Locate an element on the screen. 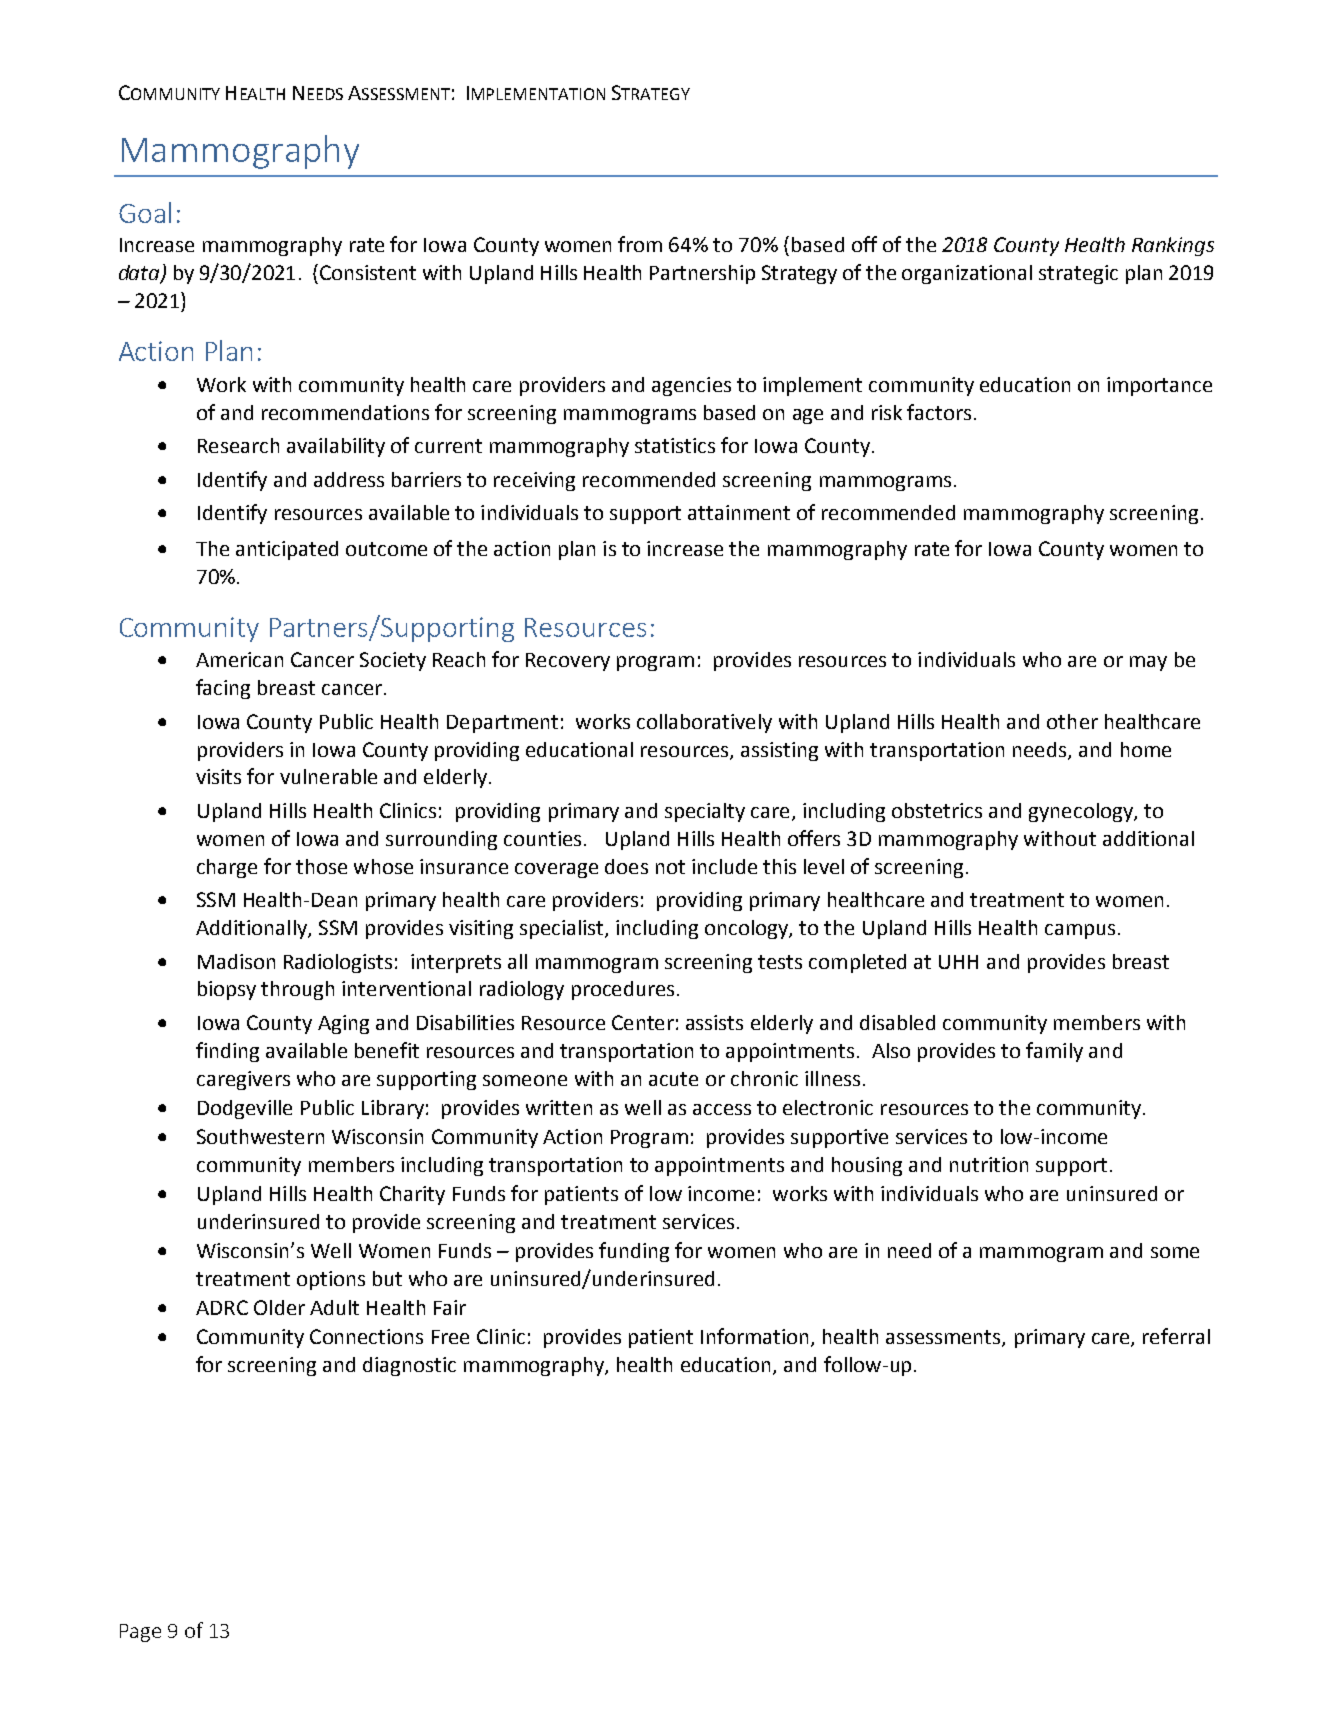 Image resolution: width=1332 pixels, height=1723 pixels. referral is located at coordinates (1176, 1336).
